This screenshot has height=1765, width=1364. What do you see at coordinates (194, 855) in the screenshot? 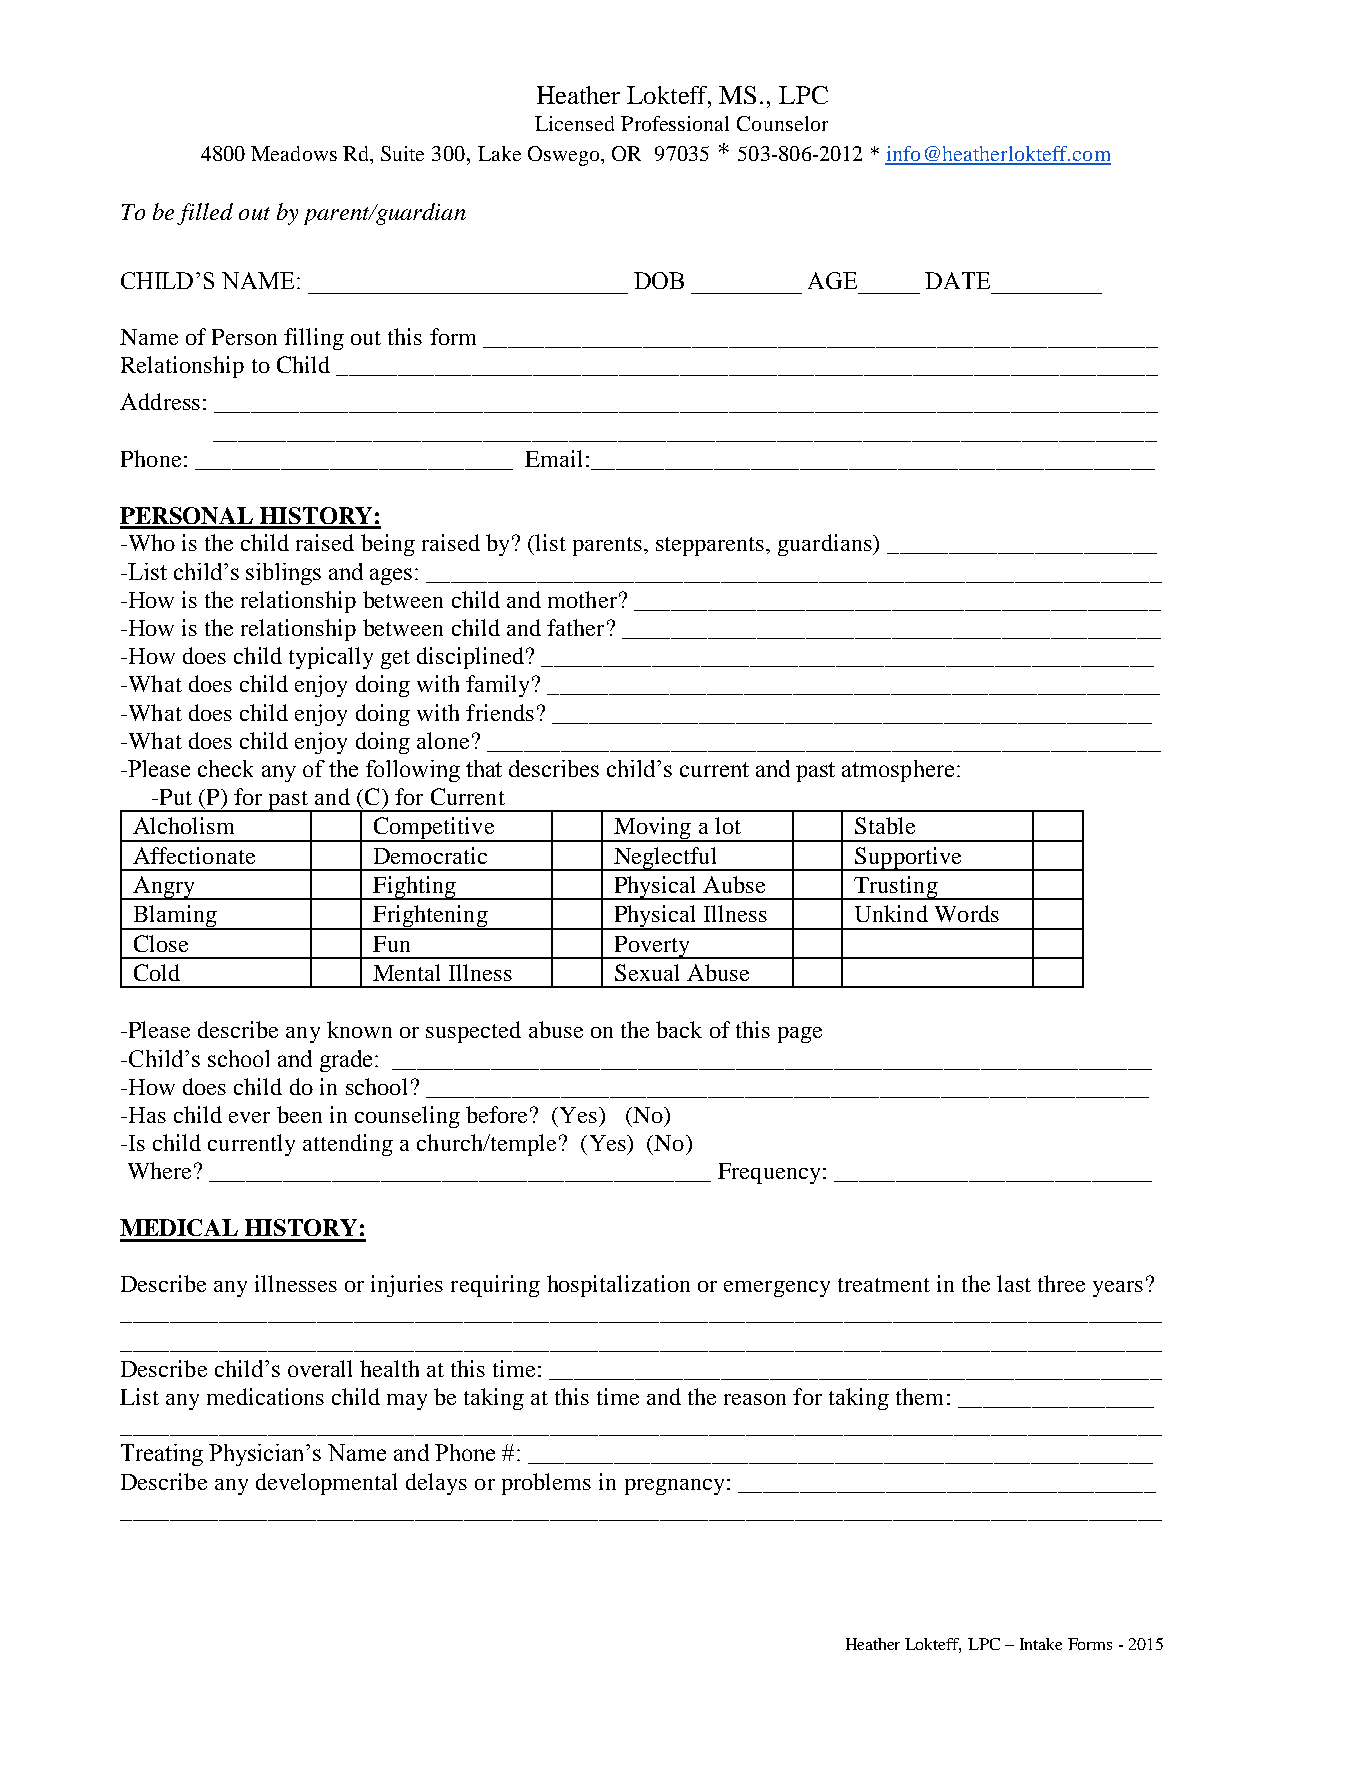
I see `Affectionate` at bounding box center [194, 855].
